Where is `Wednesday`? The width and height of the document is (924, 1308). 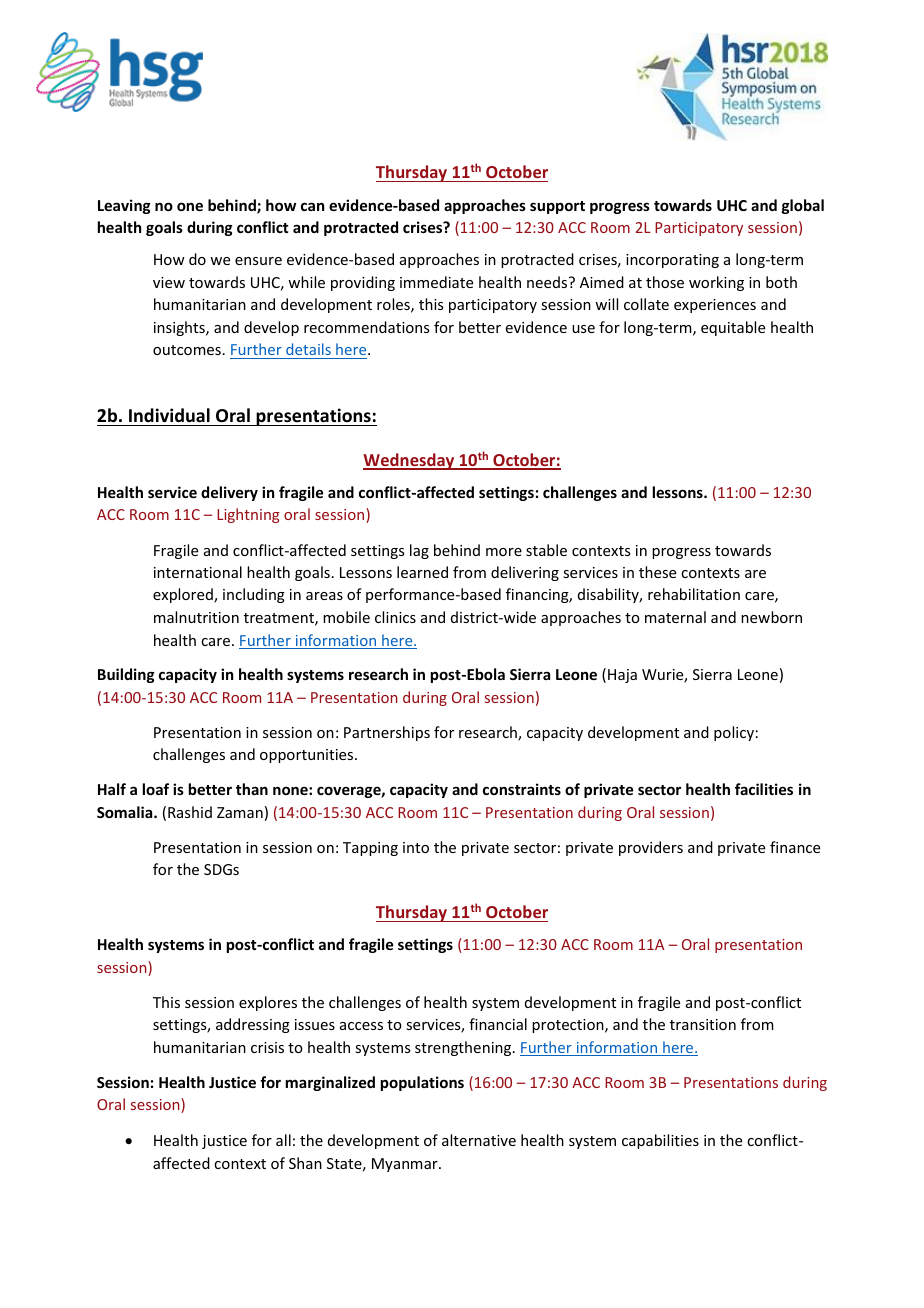 Wednesday is located at coordinates (410, 461).
